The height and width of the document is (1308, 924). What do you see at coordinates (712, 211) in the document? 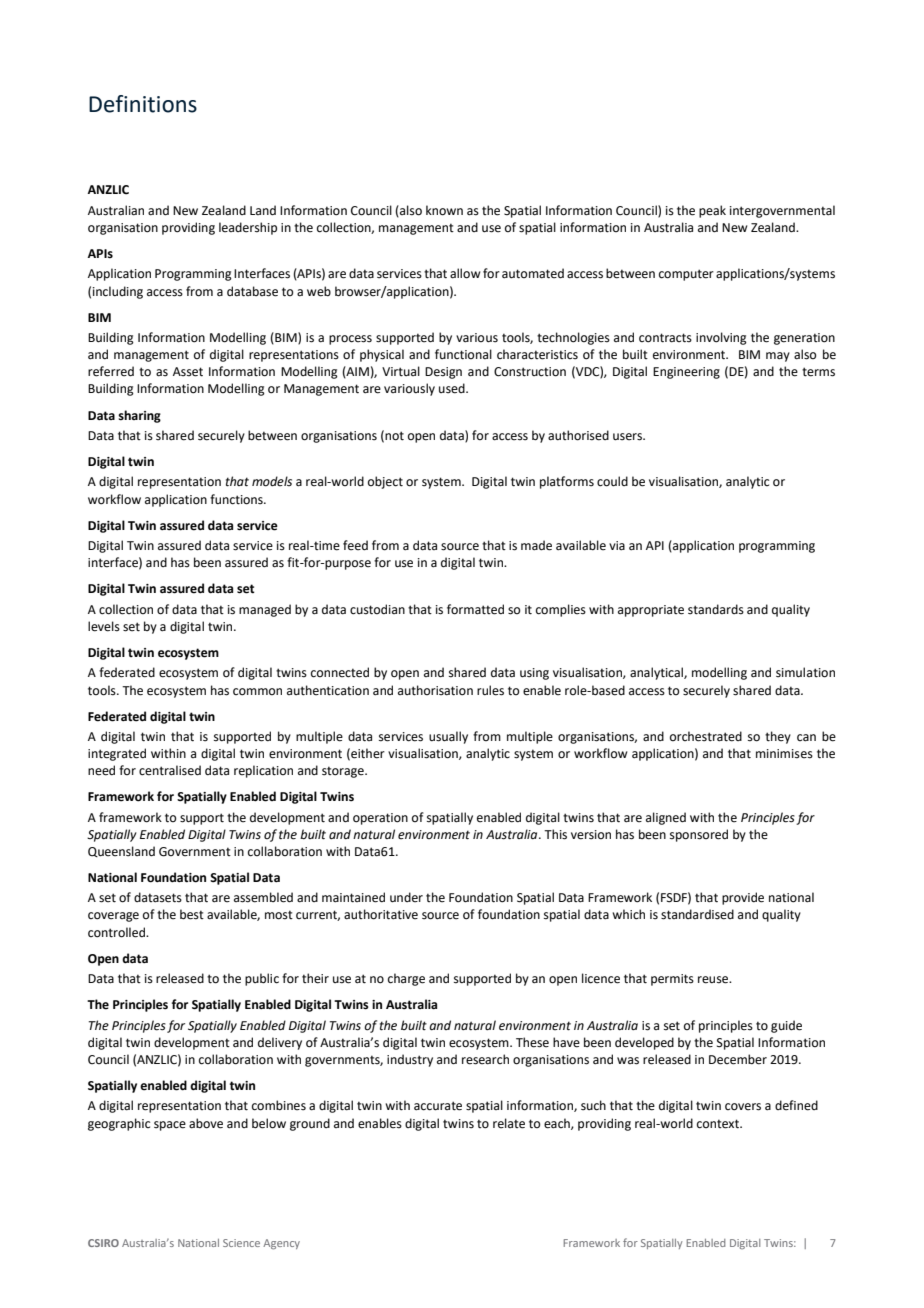
I see `peak` at bounding box center [712, 211].
